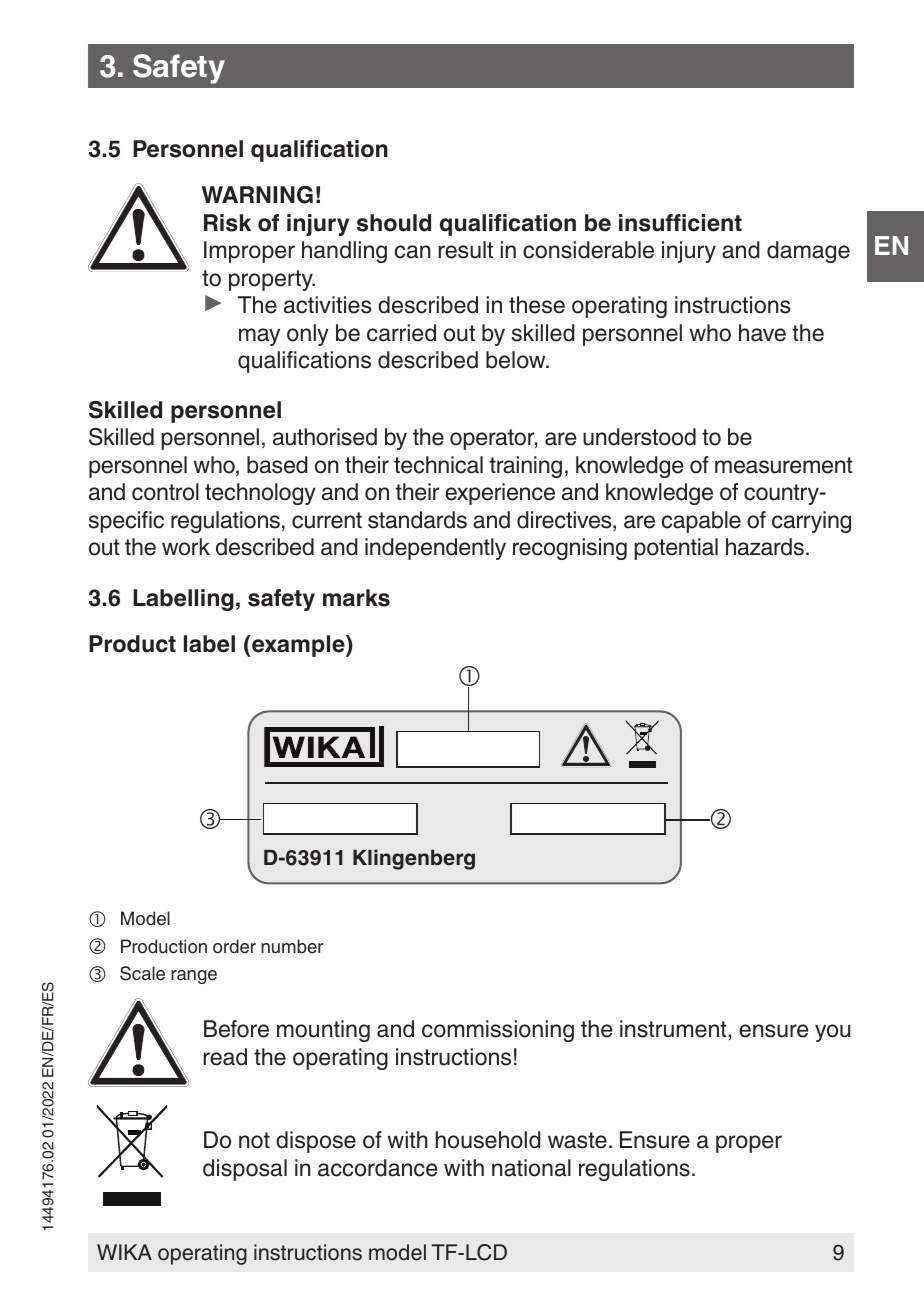  Describe the element at coordinates (680, 223) in the screenshot. I see `insufficient` at that location.
